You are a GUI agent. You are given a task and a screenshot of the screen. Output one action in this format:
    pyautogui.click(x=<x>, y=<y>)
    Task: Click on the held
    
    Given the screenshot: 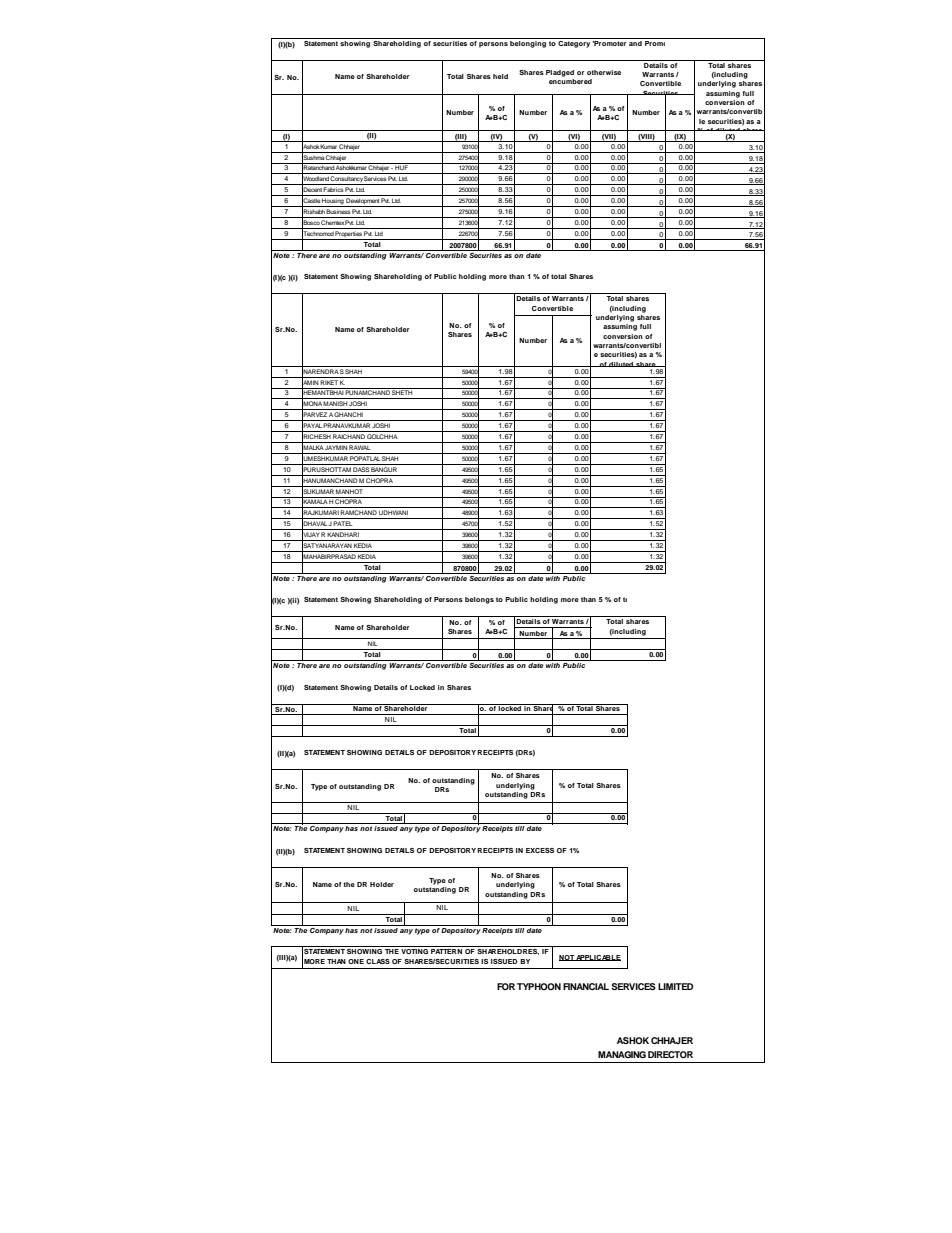 What is the action you would take?
    pyautogui.click(x=500, y=76)
